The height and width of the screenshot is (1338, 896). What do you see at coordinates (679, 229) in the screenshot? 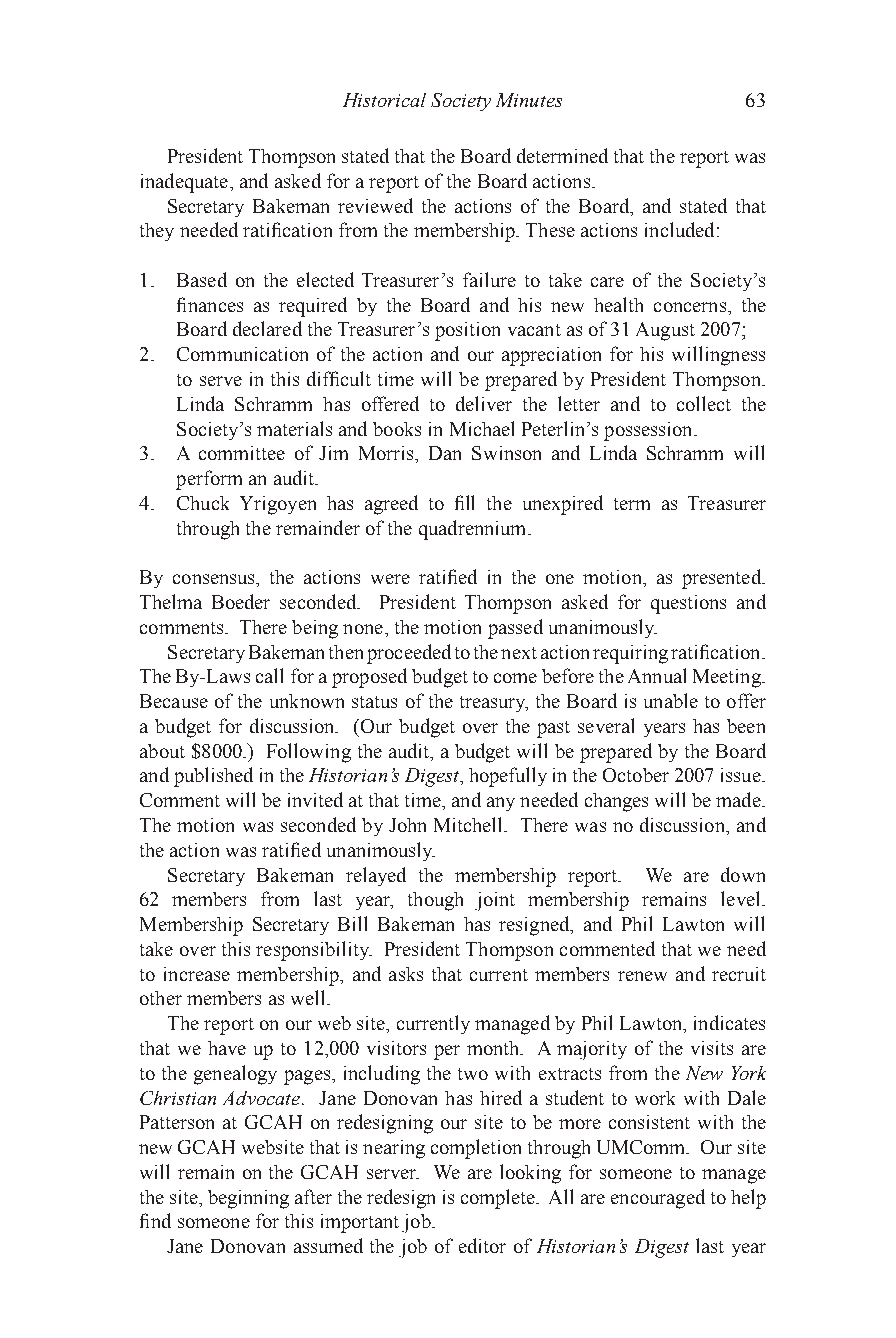
I see `included` at bounding box center [679, 229].
